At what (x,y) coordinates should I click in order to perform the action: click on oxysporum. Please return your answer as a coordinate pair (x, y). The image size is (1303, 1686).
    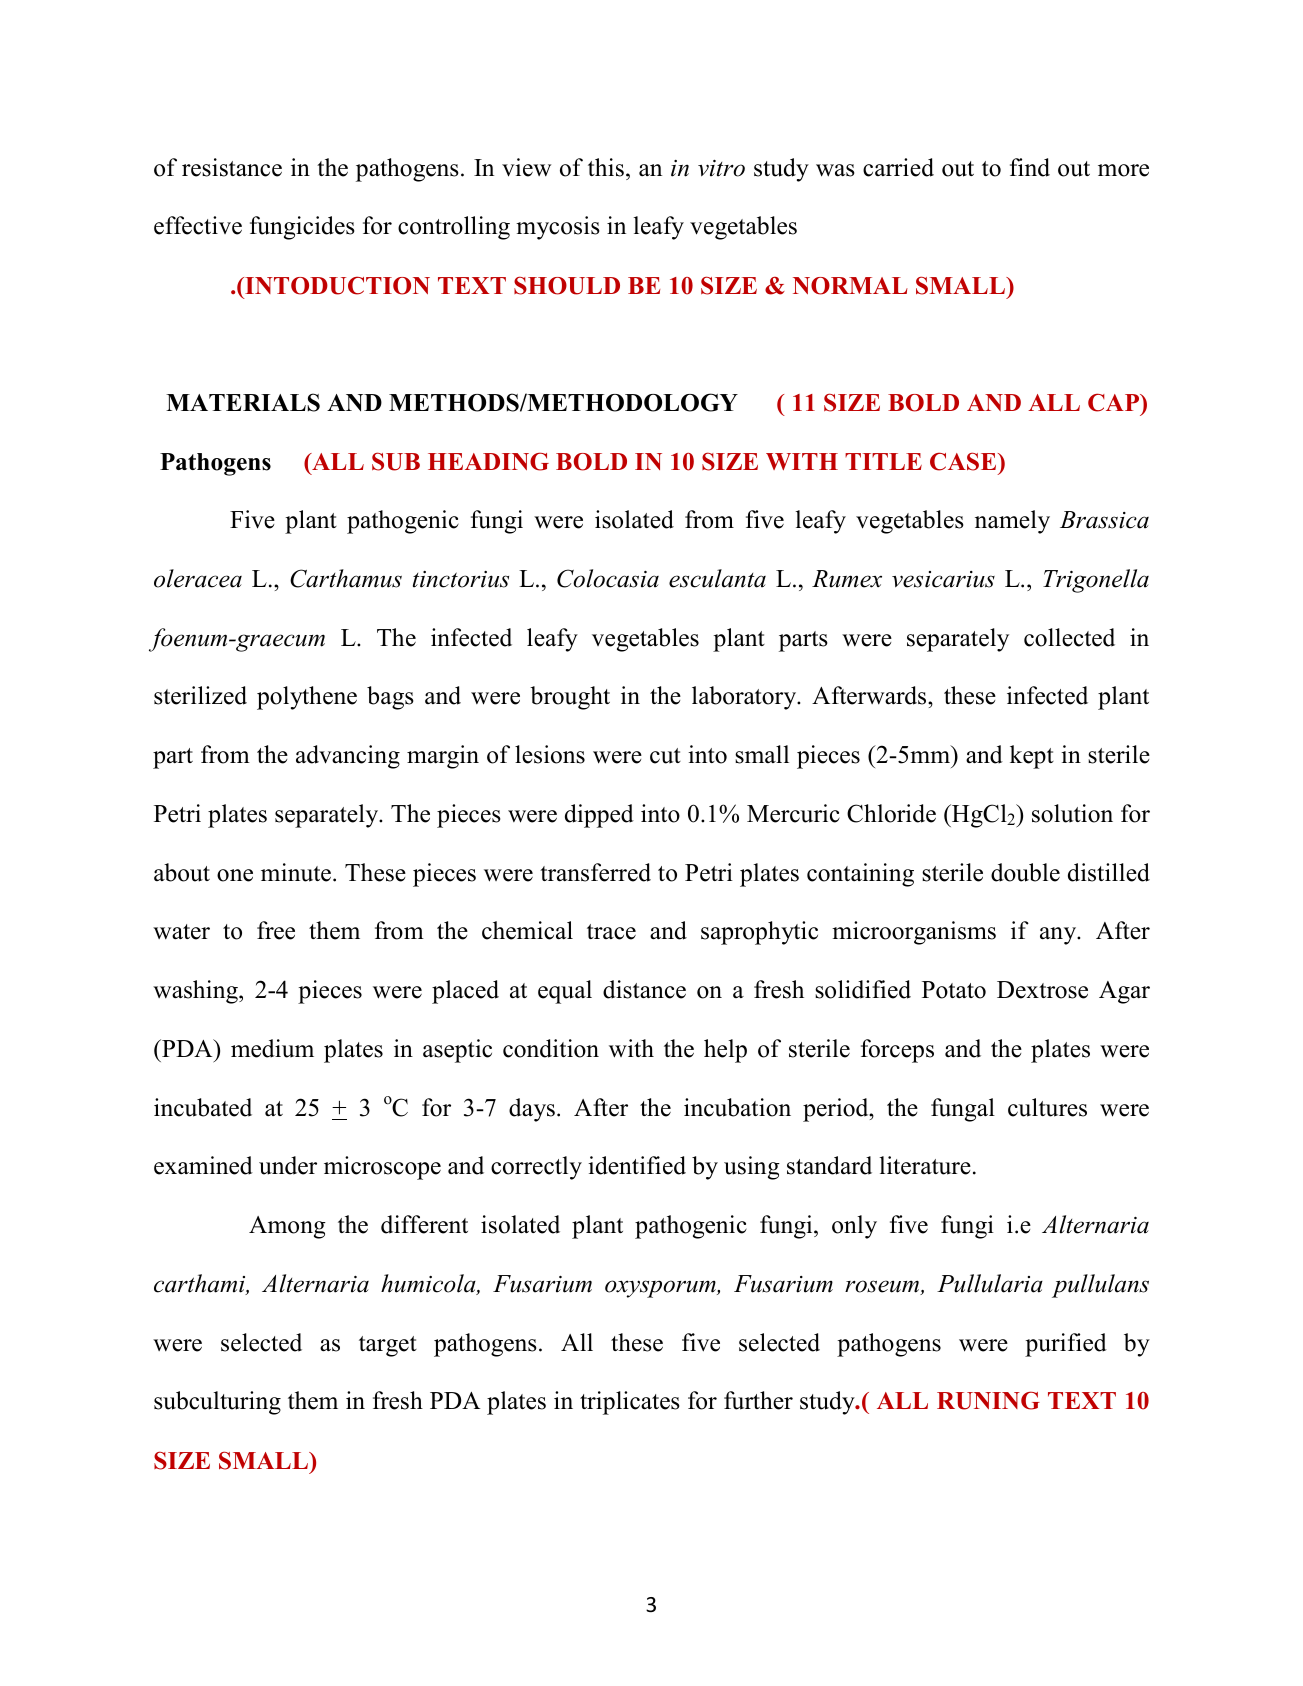
    Looking at the image, I should click on (661, 1289).
